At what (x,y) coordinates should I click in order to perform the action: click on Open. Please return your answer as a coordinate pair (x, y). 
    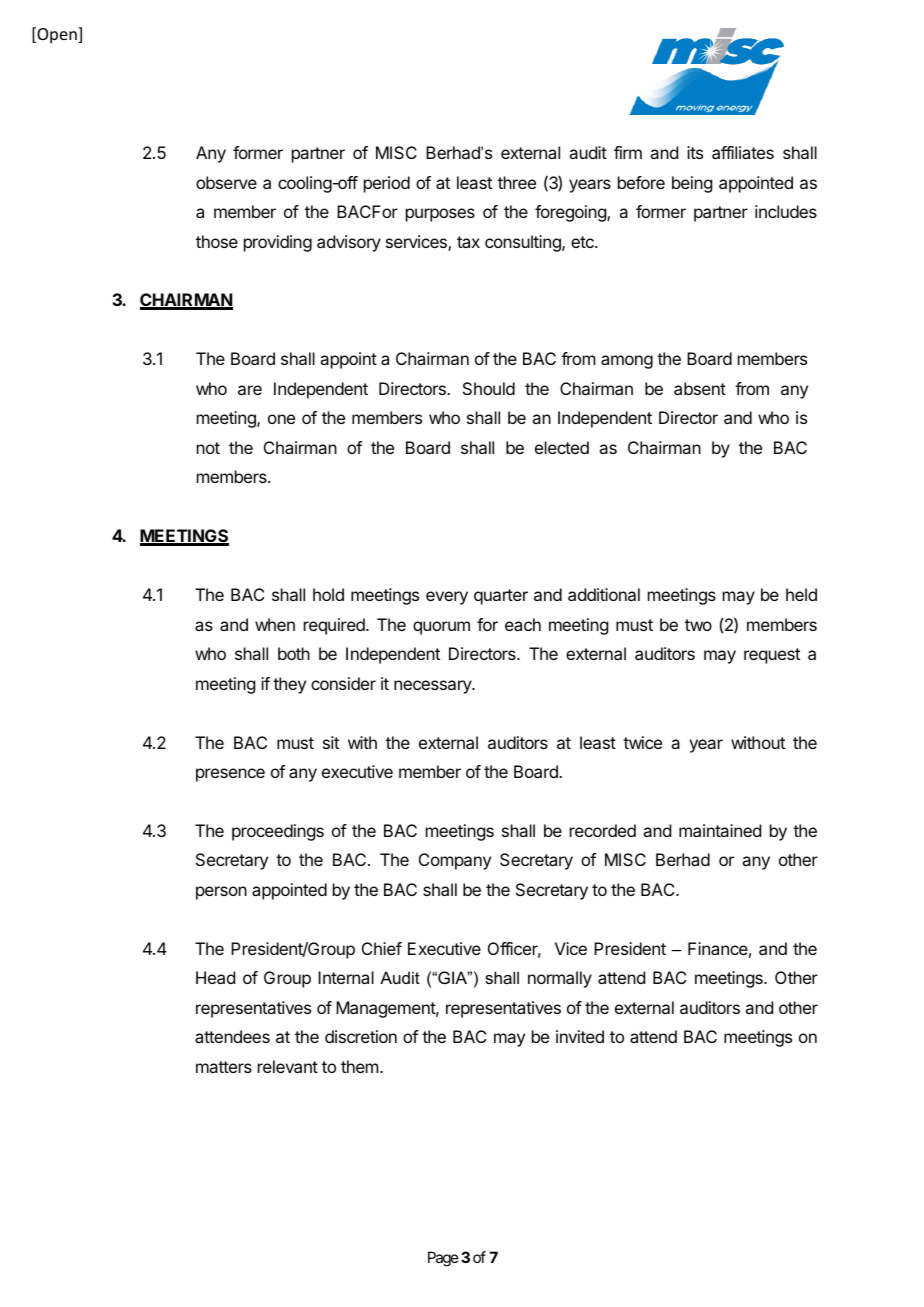
    Looking at the image, I should click on (56, 35).
